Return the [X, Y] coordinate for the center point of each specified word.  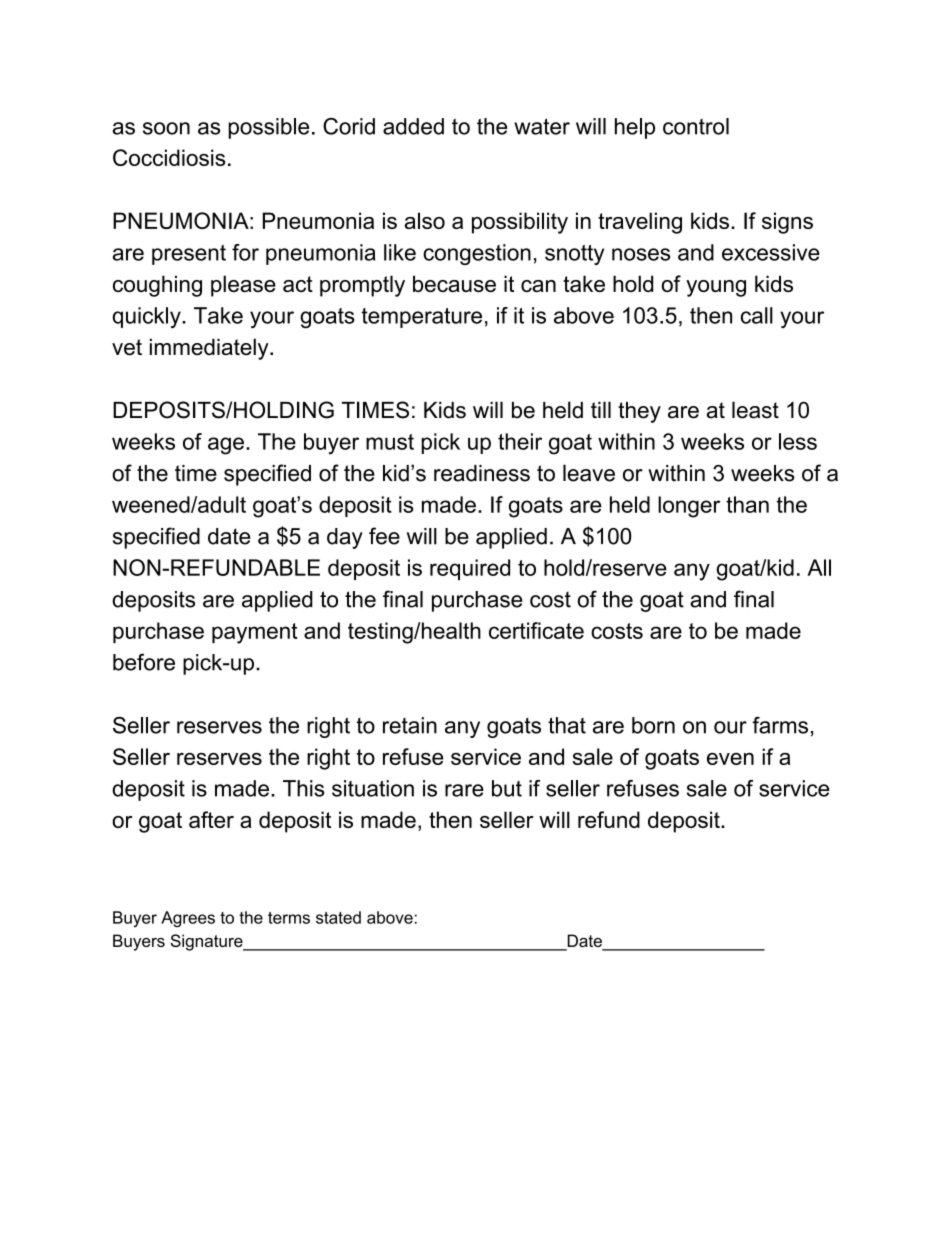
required [470, 569]
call [757, 315]
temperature [421, 318]
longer [689, 507]
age [226, 446]
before [144, 662]
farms [780, 725]
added [413, 126]
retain [410, 725]
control [696, 126]
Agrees [188, 919]
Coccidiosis [169, 157]
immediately [210, 349]
